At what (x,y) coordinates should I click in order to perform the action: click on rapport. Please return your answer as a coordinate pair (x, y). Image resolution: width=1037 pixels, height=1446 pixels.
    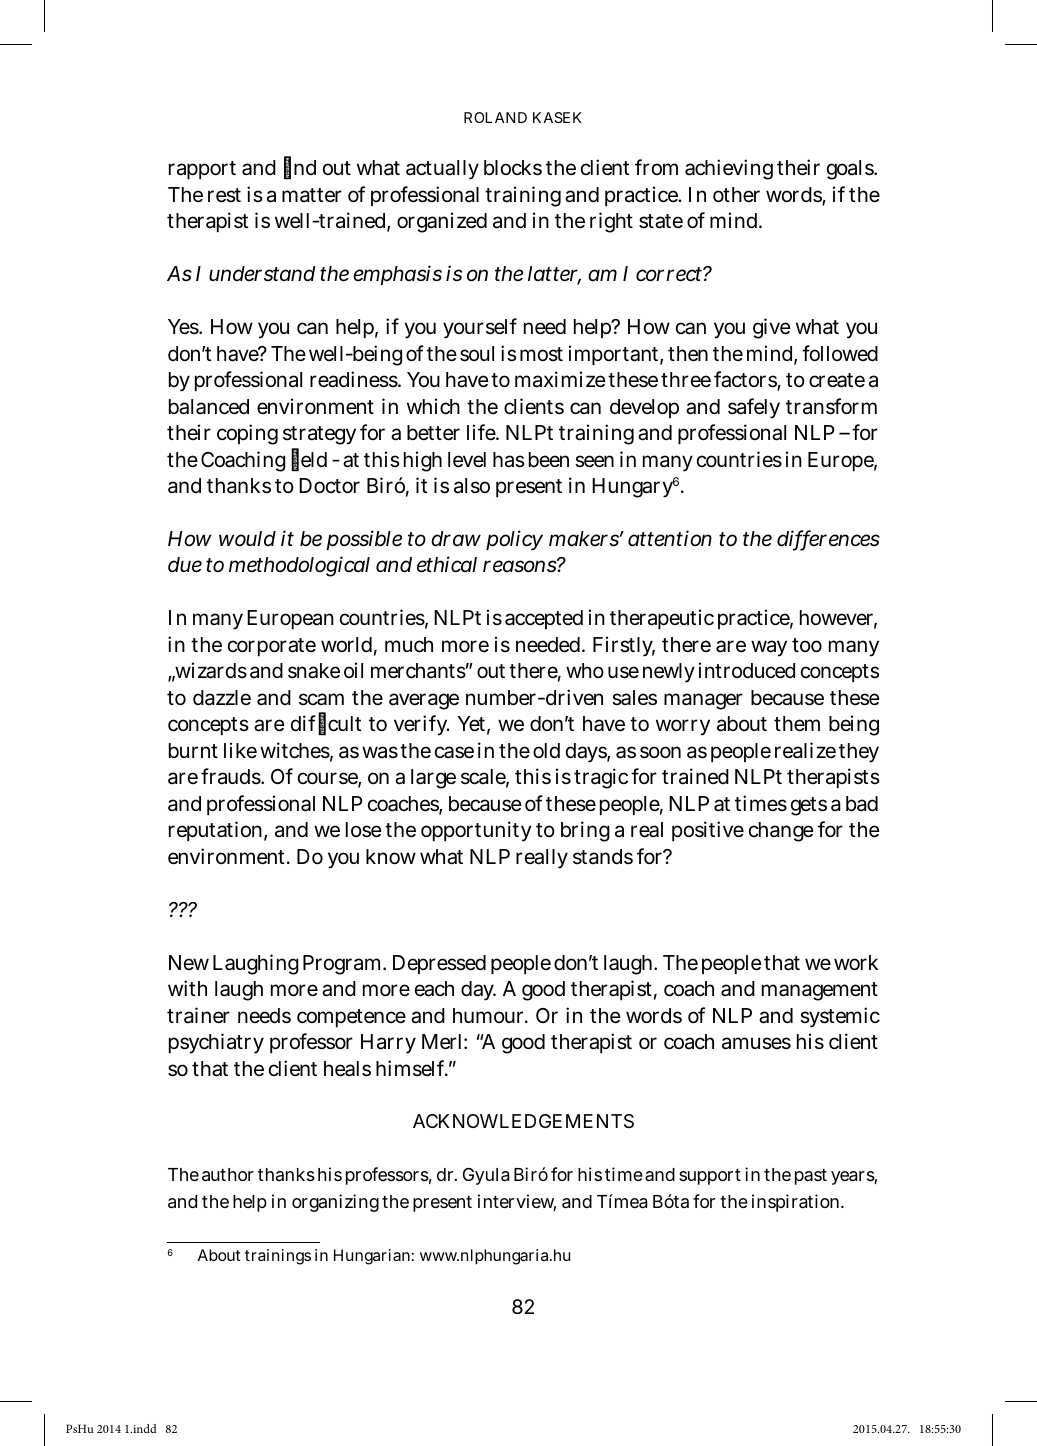
    Looking at the image, I should click on (202, 170).
